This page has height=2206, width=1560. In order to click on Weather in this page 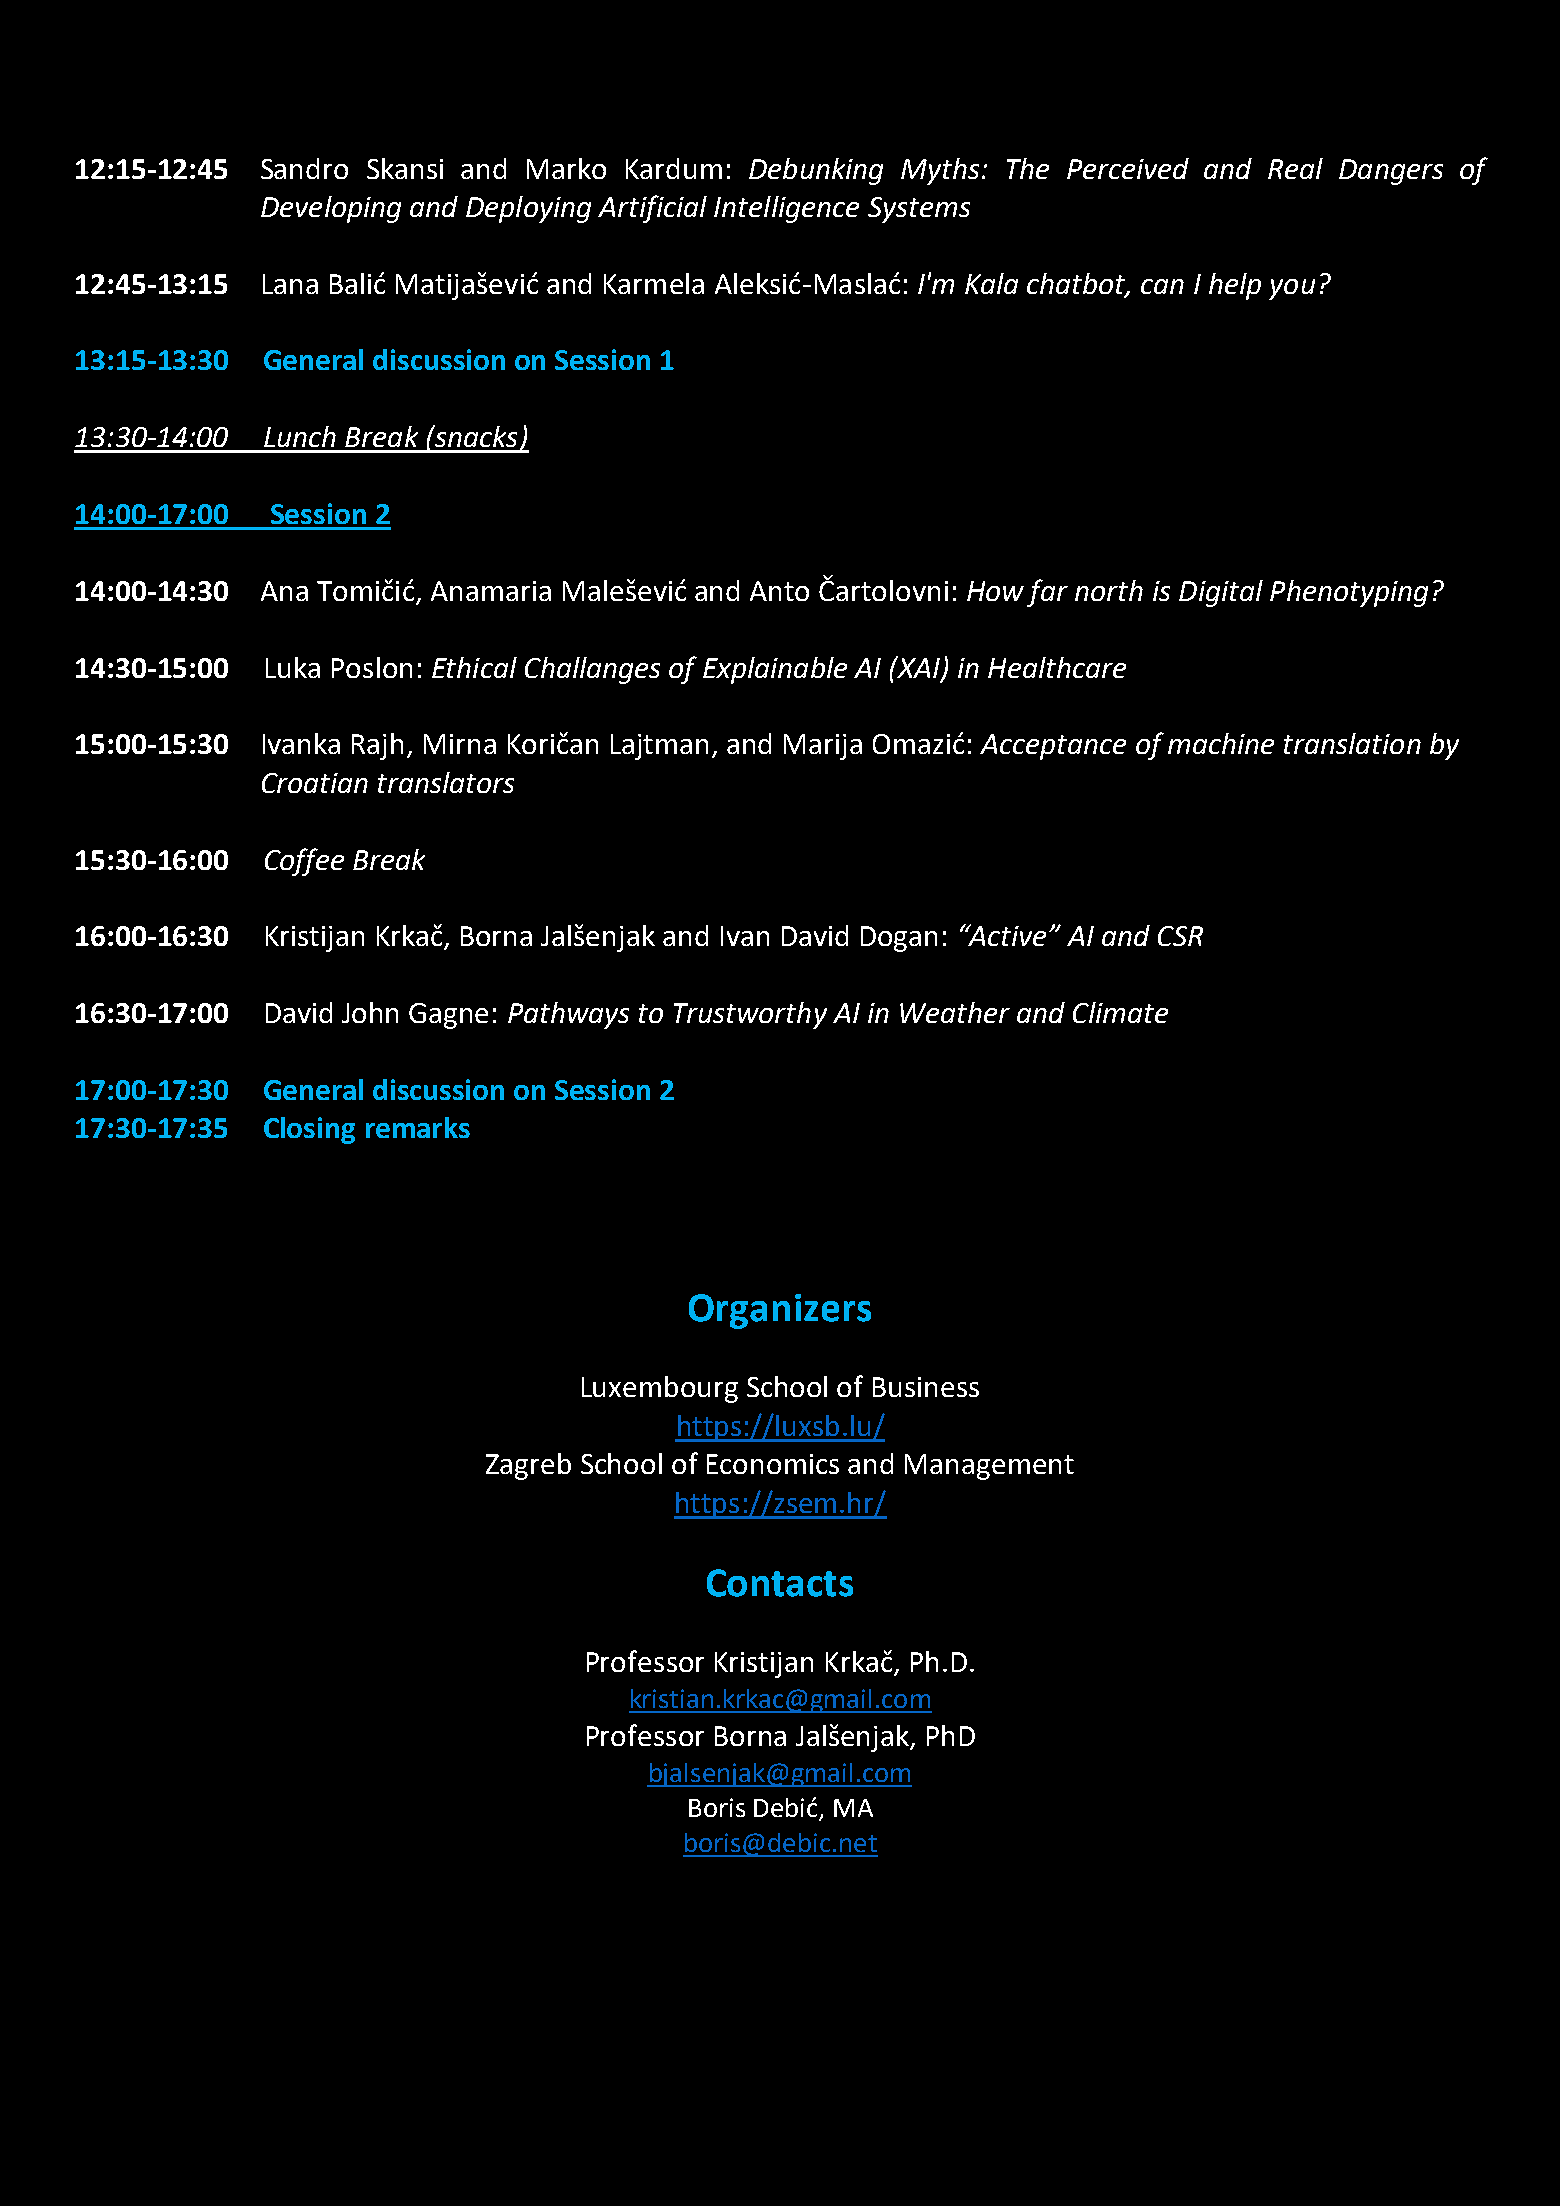, I will do `click(955, 1012)`.
